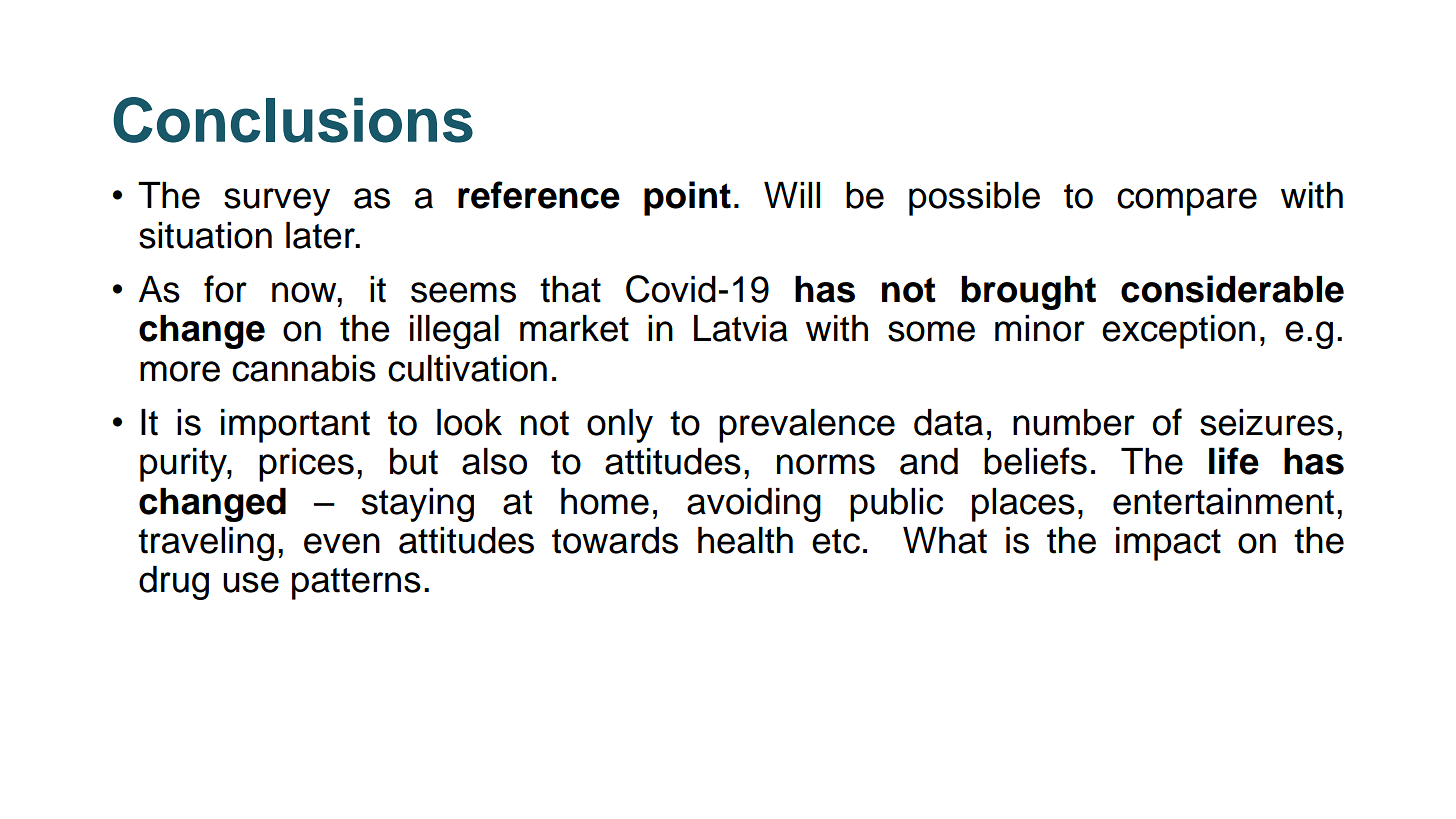 The height and width of the document is (819, 1456). I want to click on compare, so click(1187, 202).
